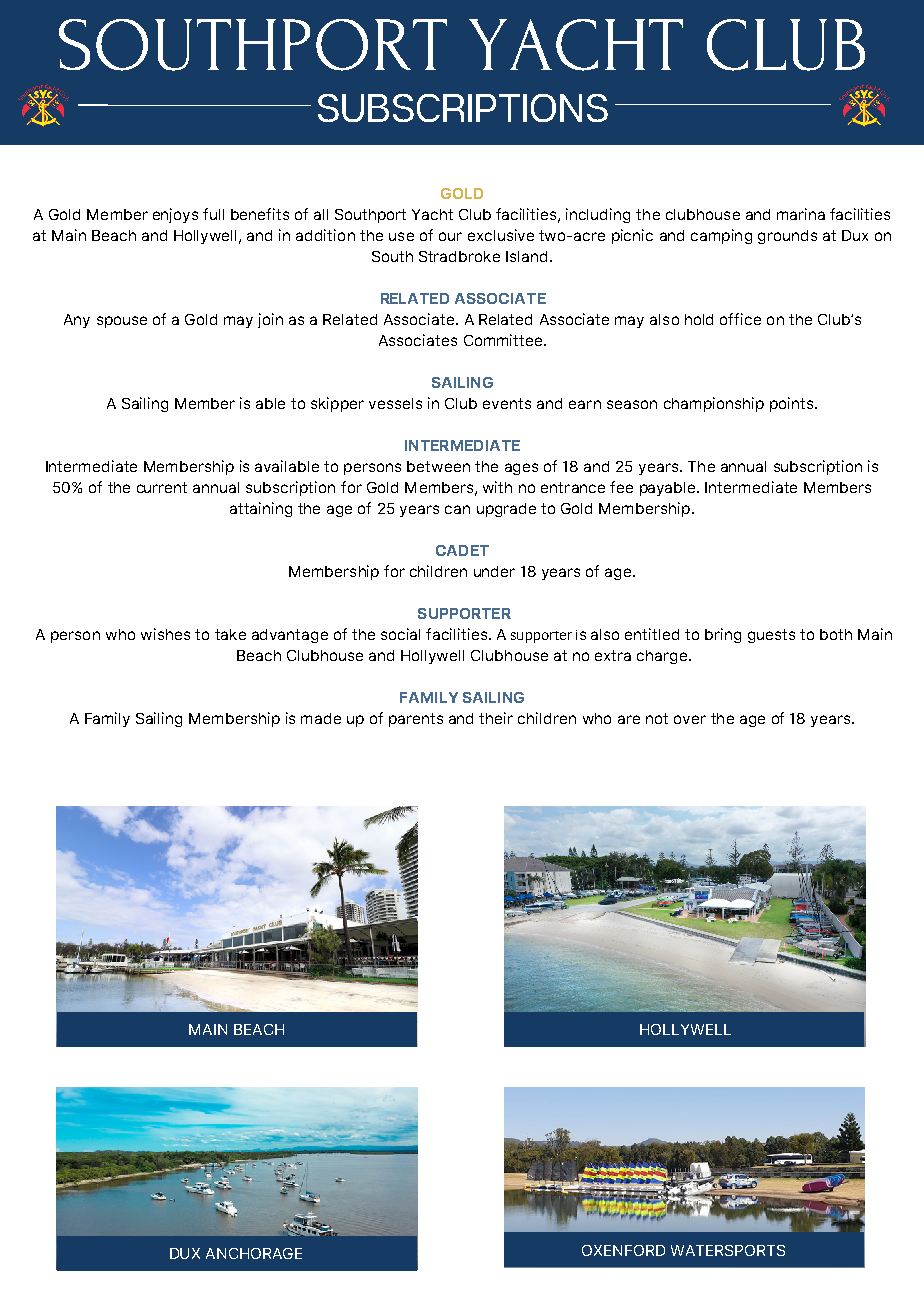  What do you see at coordinates (450, 236) in the image?
I see `our` at bounding box center [450, 236].
